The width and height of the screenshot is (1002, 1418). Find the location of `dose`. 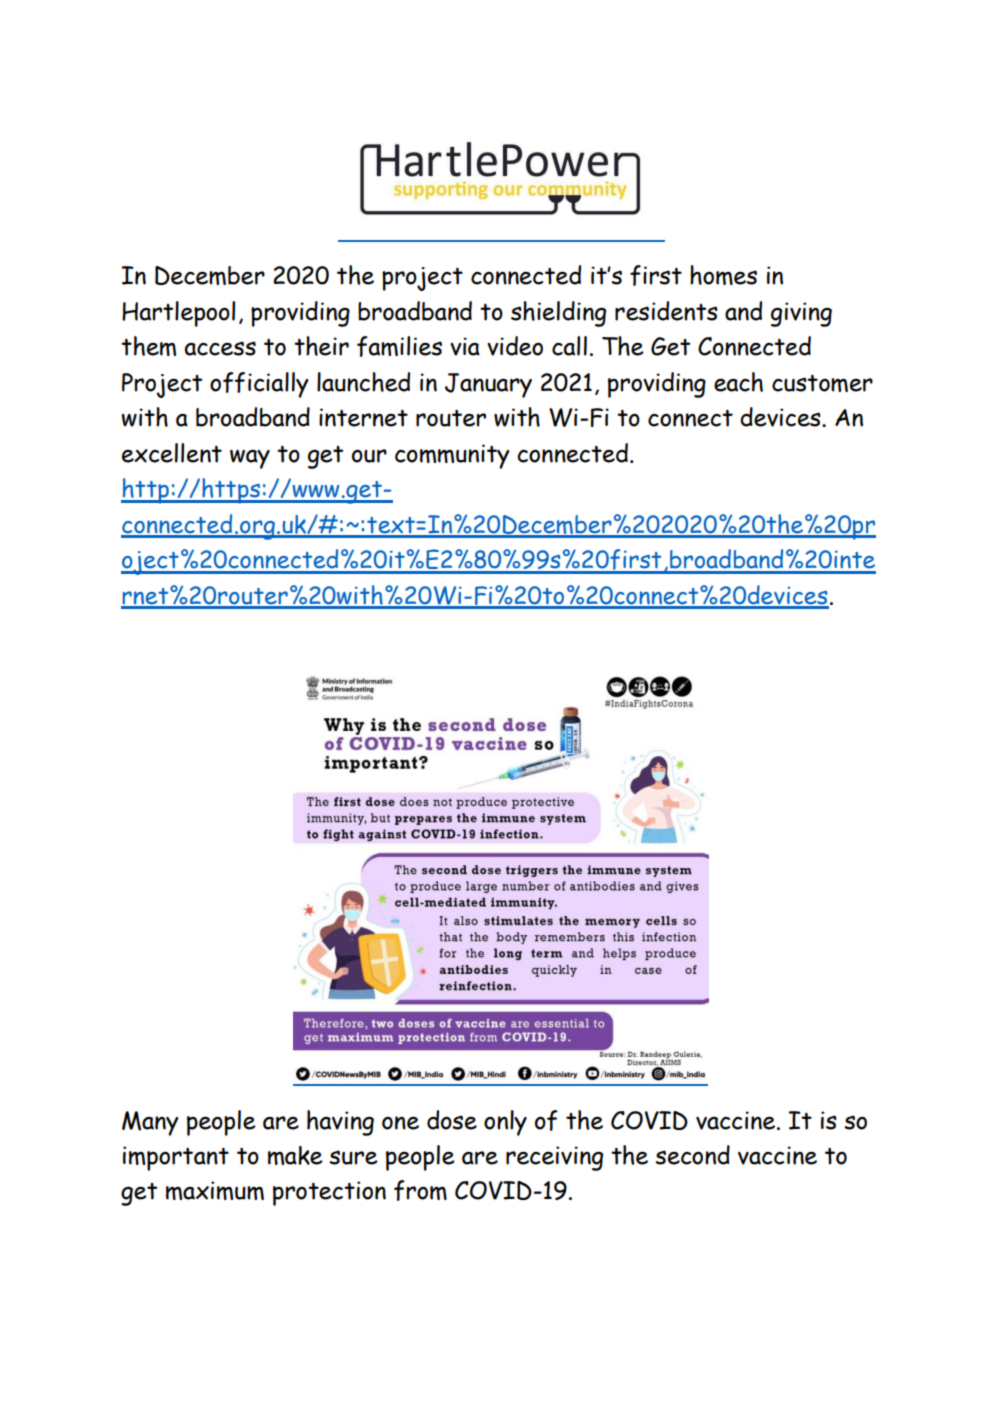

dose is located at coordinates (452, 1120).
